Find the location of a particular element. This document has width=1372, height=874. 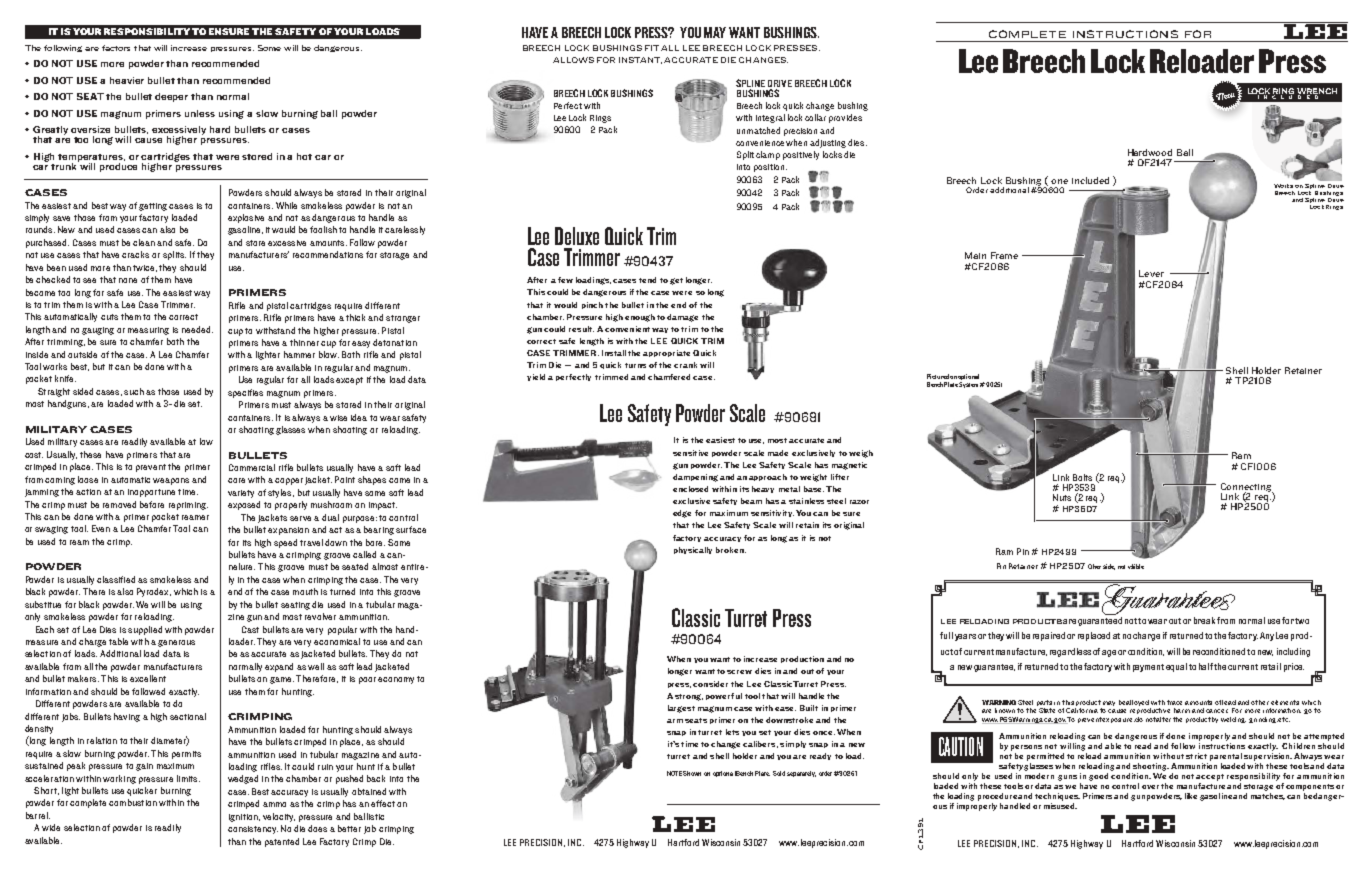

Bolts is located at coordinates (1082, 477).
